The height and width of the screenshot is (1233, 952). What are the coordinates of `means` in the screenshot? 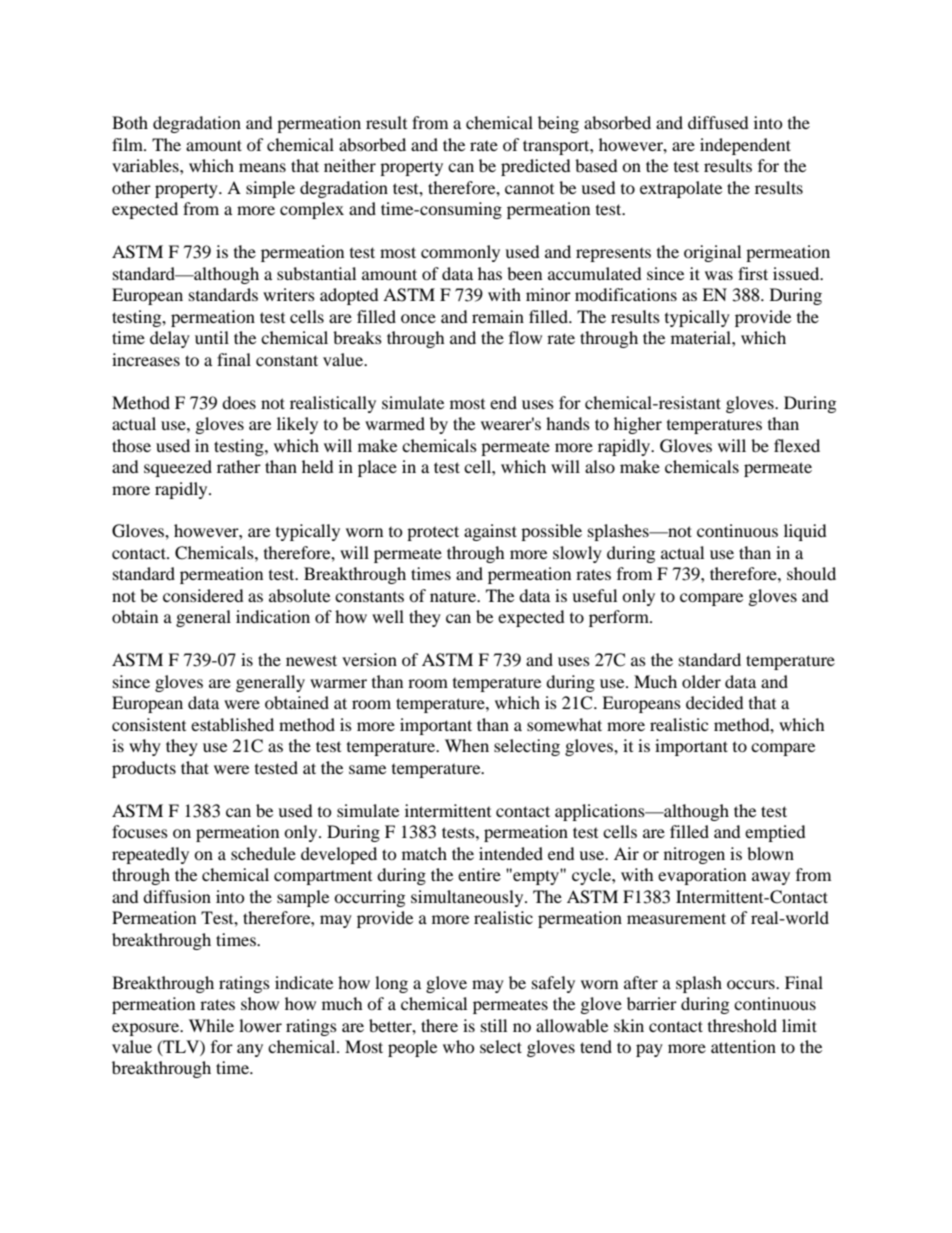 It's located at (262, 167).
